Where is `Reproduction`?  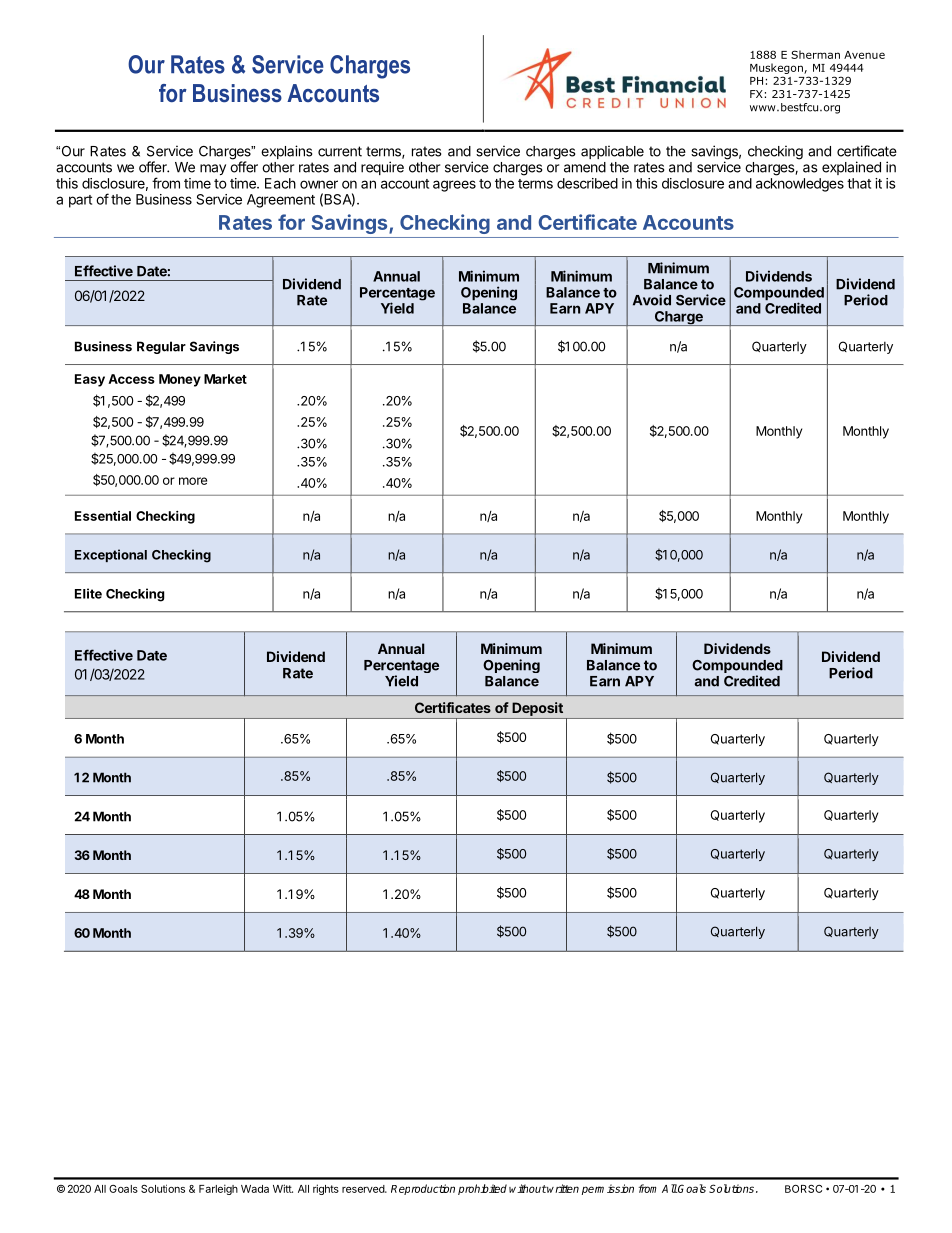 Reproduction is located at coordinates (423, 1189).
